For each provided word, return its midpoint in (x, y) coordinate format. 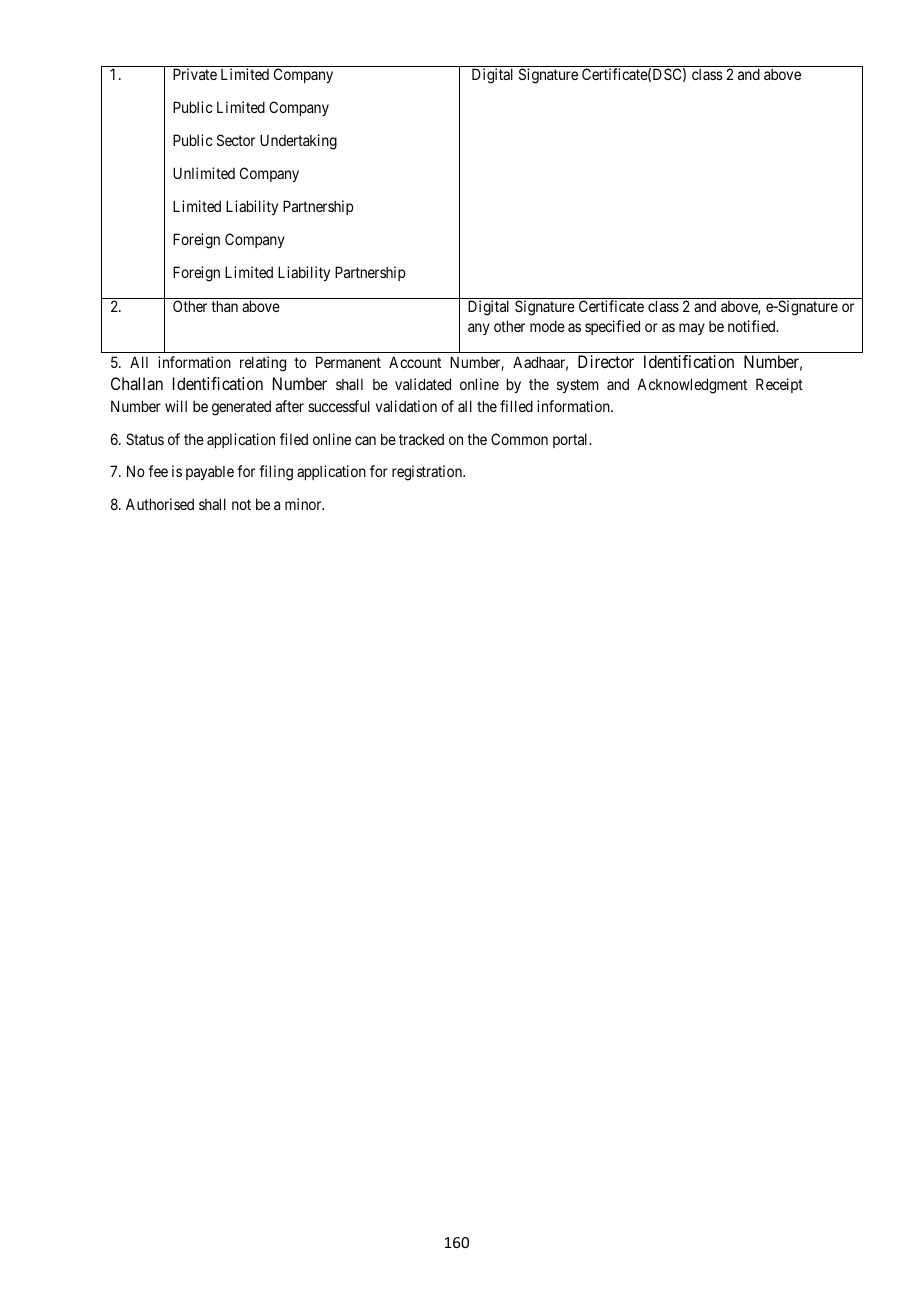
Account (415, 362)
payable (210, 473)
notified (753, 326)
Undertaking (298, 142)
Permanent (348, 362)
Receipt (779, 385)
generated (241, 408)
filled (516, 406)
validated (423, 384)
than (224, 306)
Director (606, 361)
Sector (236, 140)
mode (547, 326)
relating (263, 364)
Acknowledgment (692, 386)
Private (195, 74)
